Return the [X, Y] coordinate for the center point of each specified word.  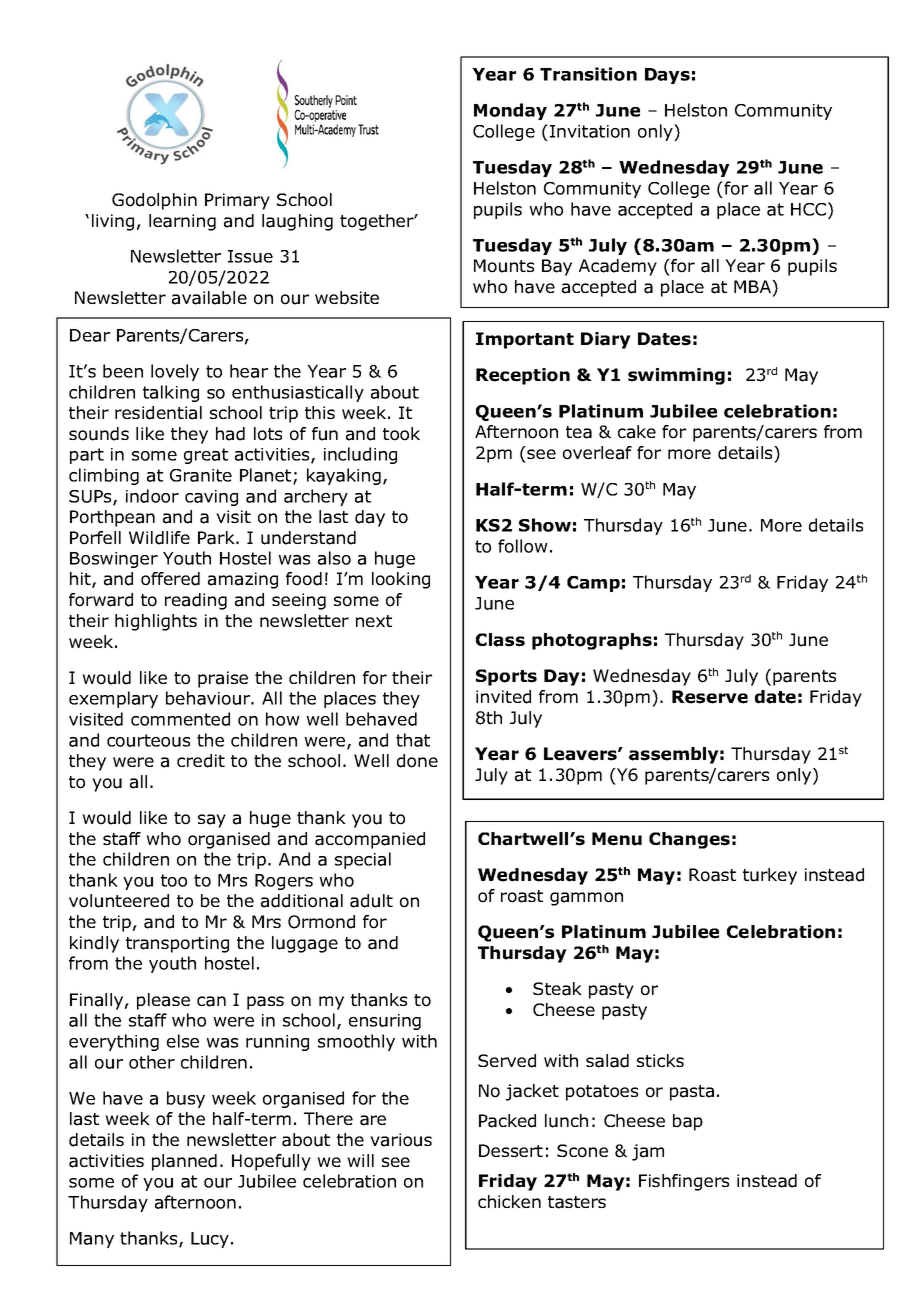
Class [500, 640]
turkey [770, 876]
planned [184, 1162]
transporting [177, 944]
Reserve [710, 697]
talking [171, 393]
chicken [509, 1201]
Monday [510, 111]
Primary [237, 201]
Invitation [590, 131]
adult [371, 901]
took [401, 434]
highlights [156, 622]
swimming [676, 376]
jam [648, 1152]
